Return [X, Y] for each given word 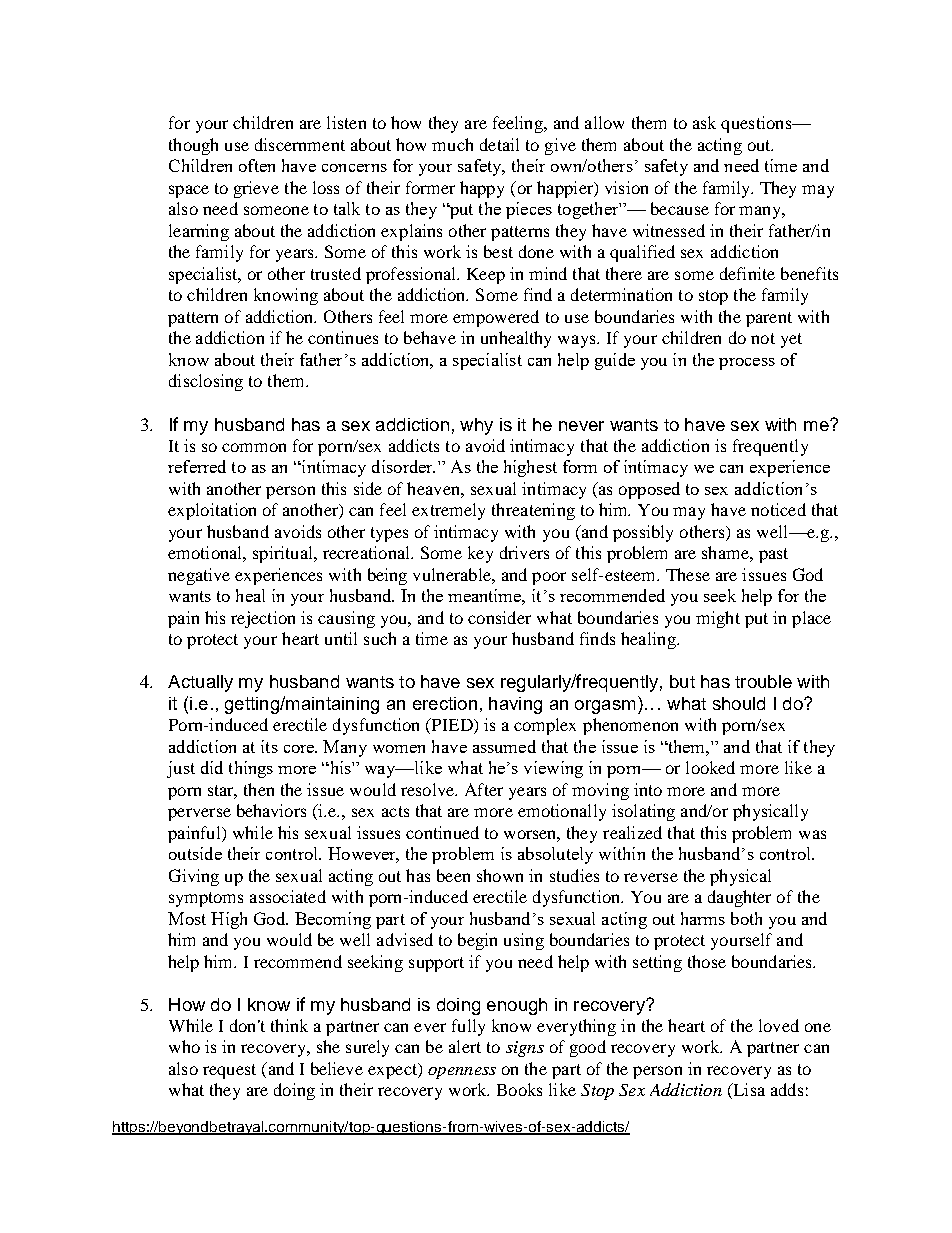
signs [525, 1049]
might [718, 619]
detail [499, 144]
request [229, 1071]
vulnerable [453, 574]
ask [704, 122]
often [257, 165]
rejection [263, 619]
